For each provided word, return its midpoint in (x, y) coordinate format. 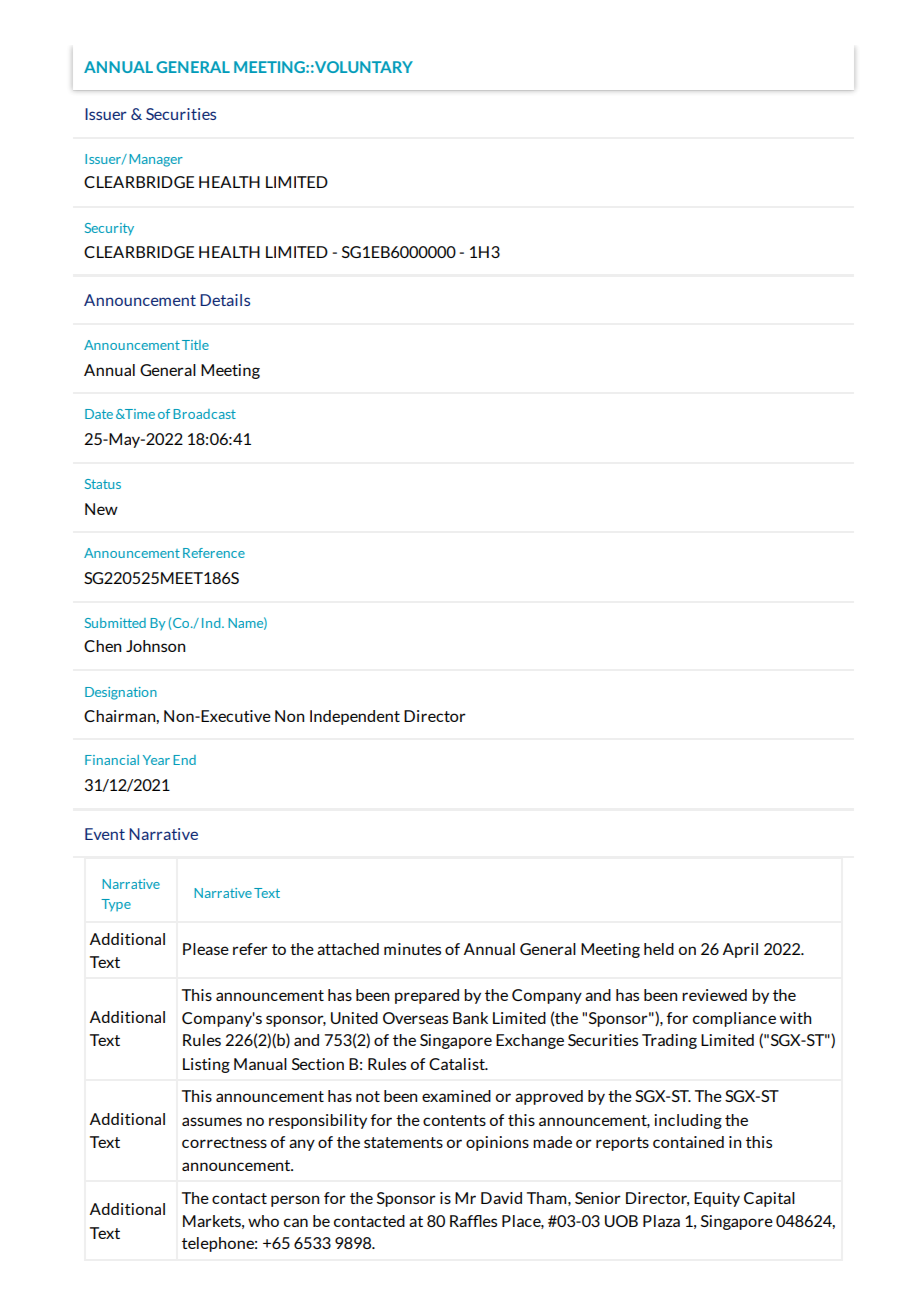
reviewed (714, 995)
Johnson (155, 646)
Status (103, 484)
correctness (224, 1142)
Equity (717, 1199)
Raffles (473, 1221)
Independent (355, 717)
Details (225, 300)
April (740, 950)
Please (206, 949)
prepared (427, 996)
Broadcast (204, 414)
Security (109, 229)
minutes (412, 949)
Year (156, 760)
